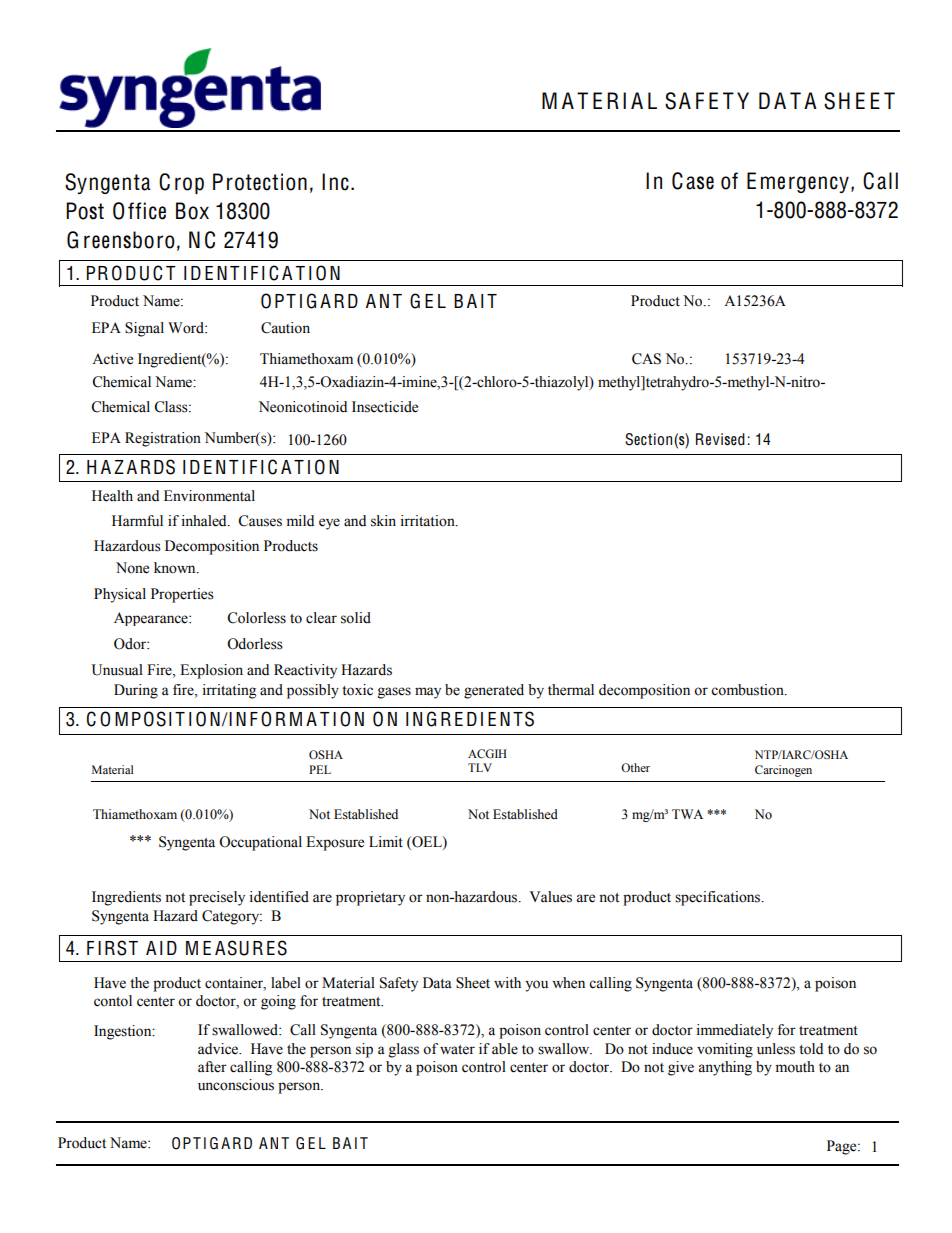 The width and height of the document is (952, 1233). What do you see at coordinates (192, 211) in the document?
I see `Box` at bounding box center [192, 211].
